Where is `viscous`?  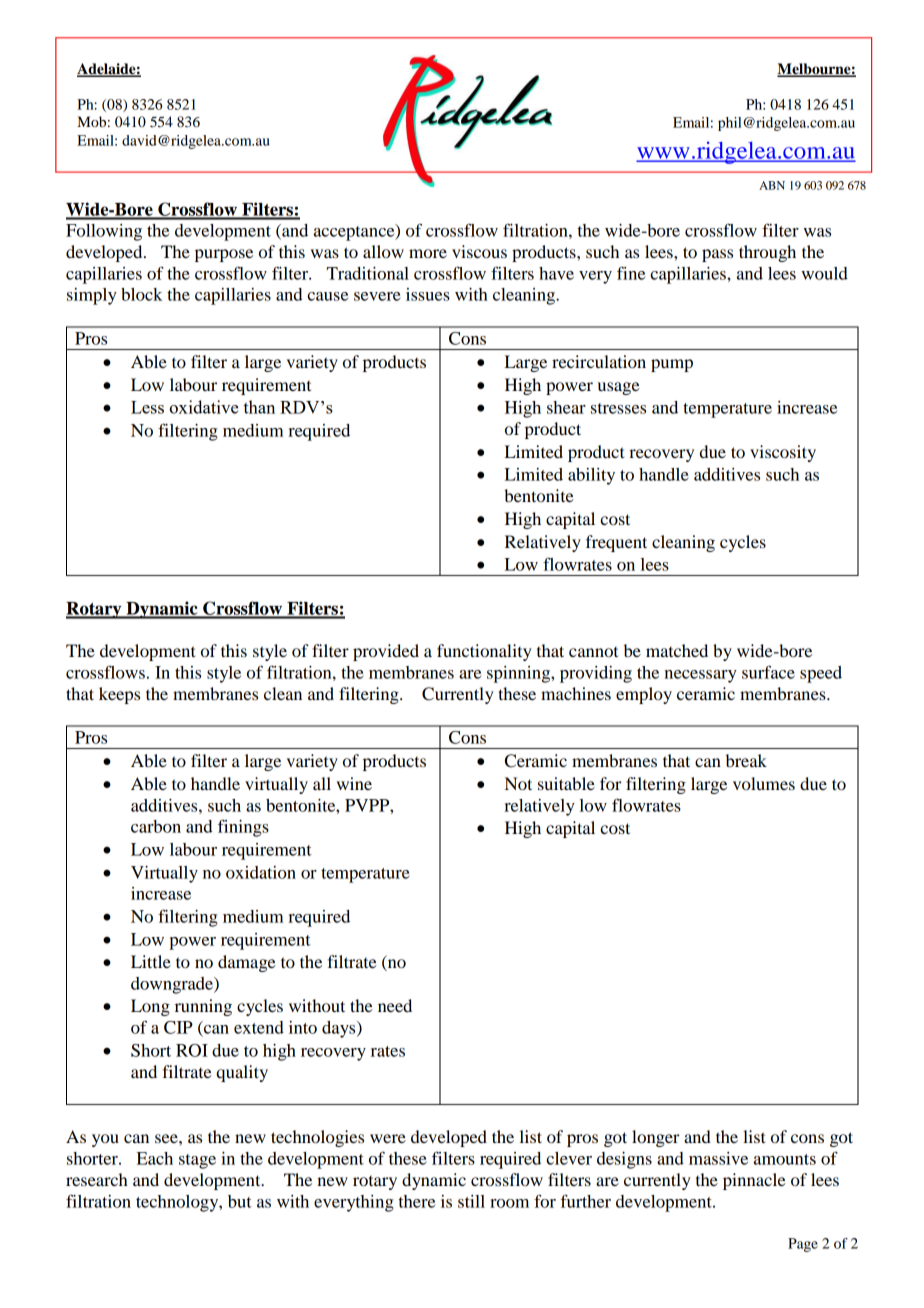
viscous is located at coordinates (479, 251).
